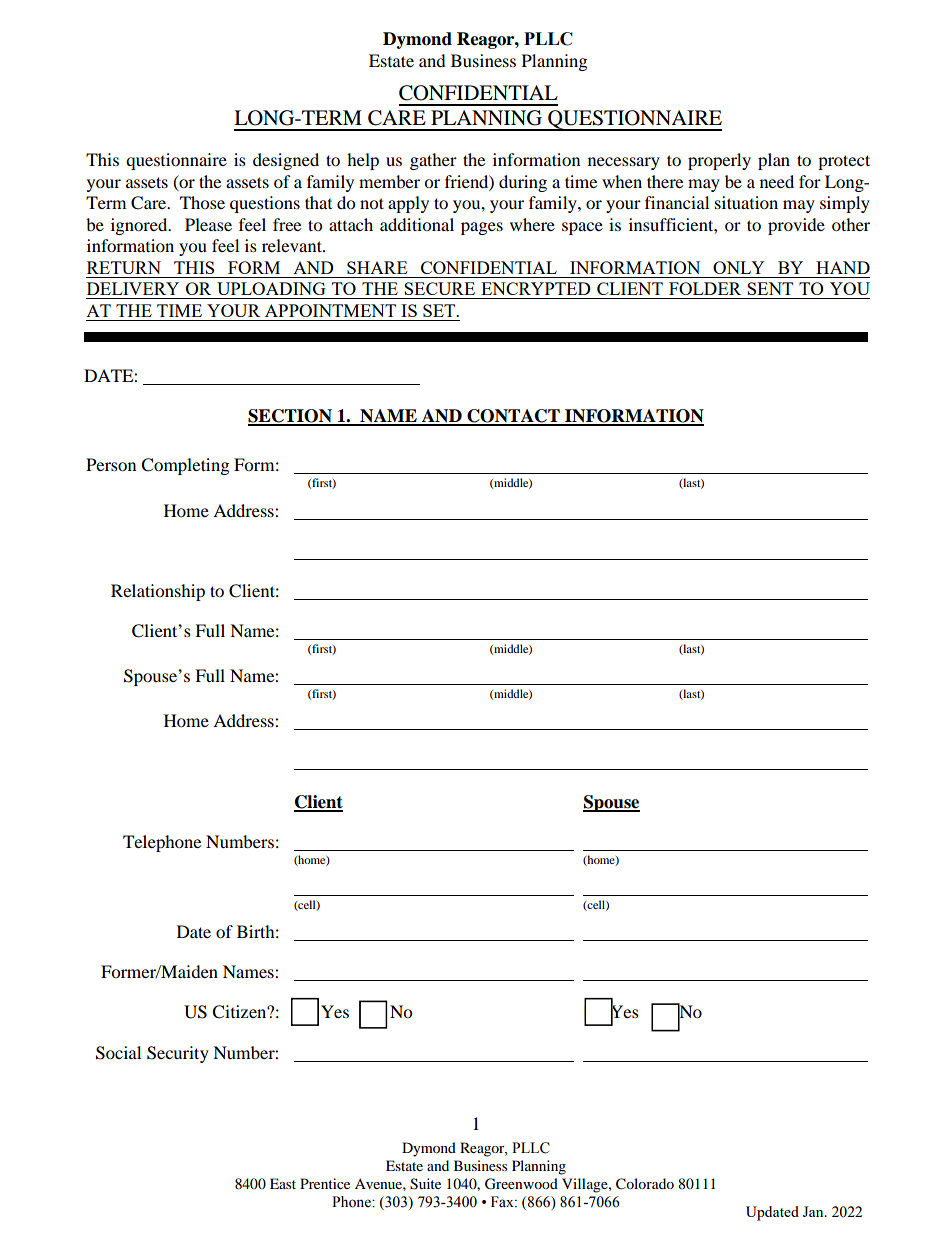 The width and height of the screenshot is (952, 1233). Describe the element at coordinates (770, 288) in the screenshot. I see `SENT` at that location.
